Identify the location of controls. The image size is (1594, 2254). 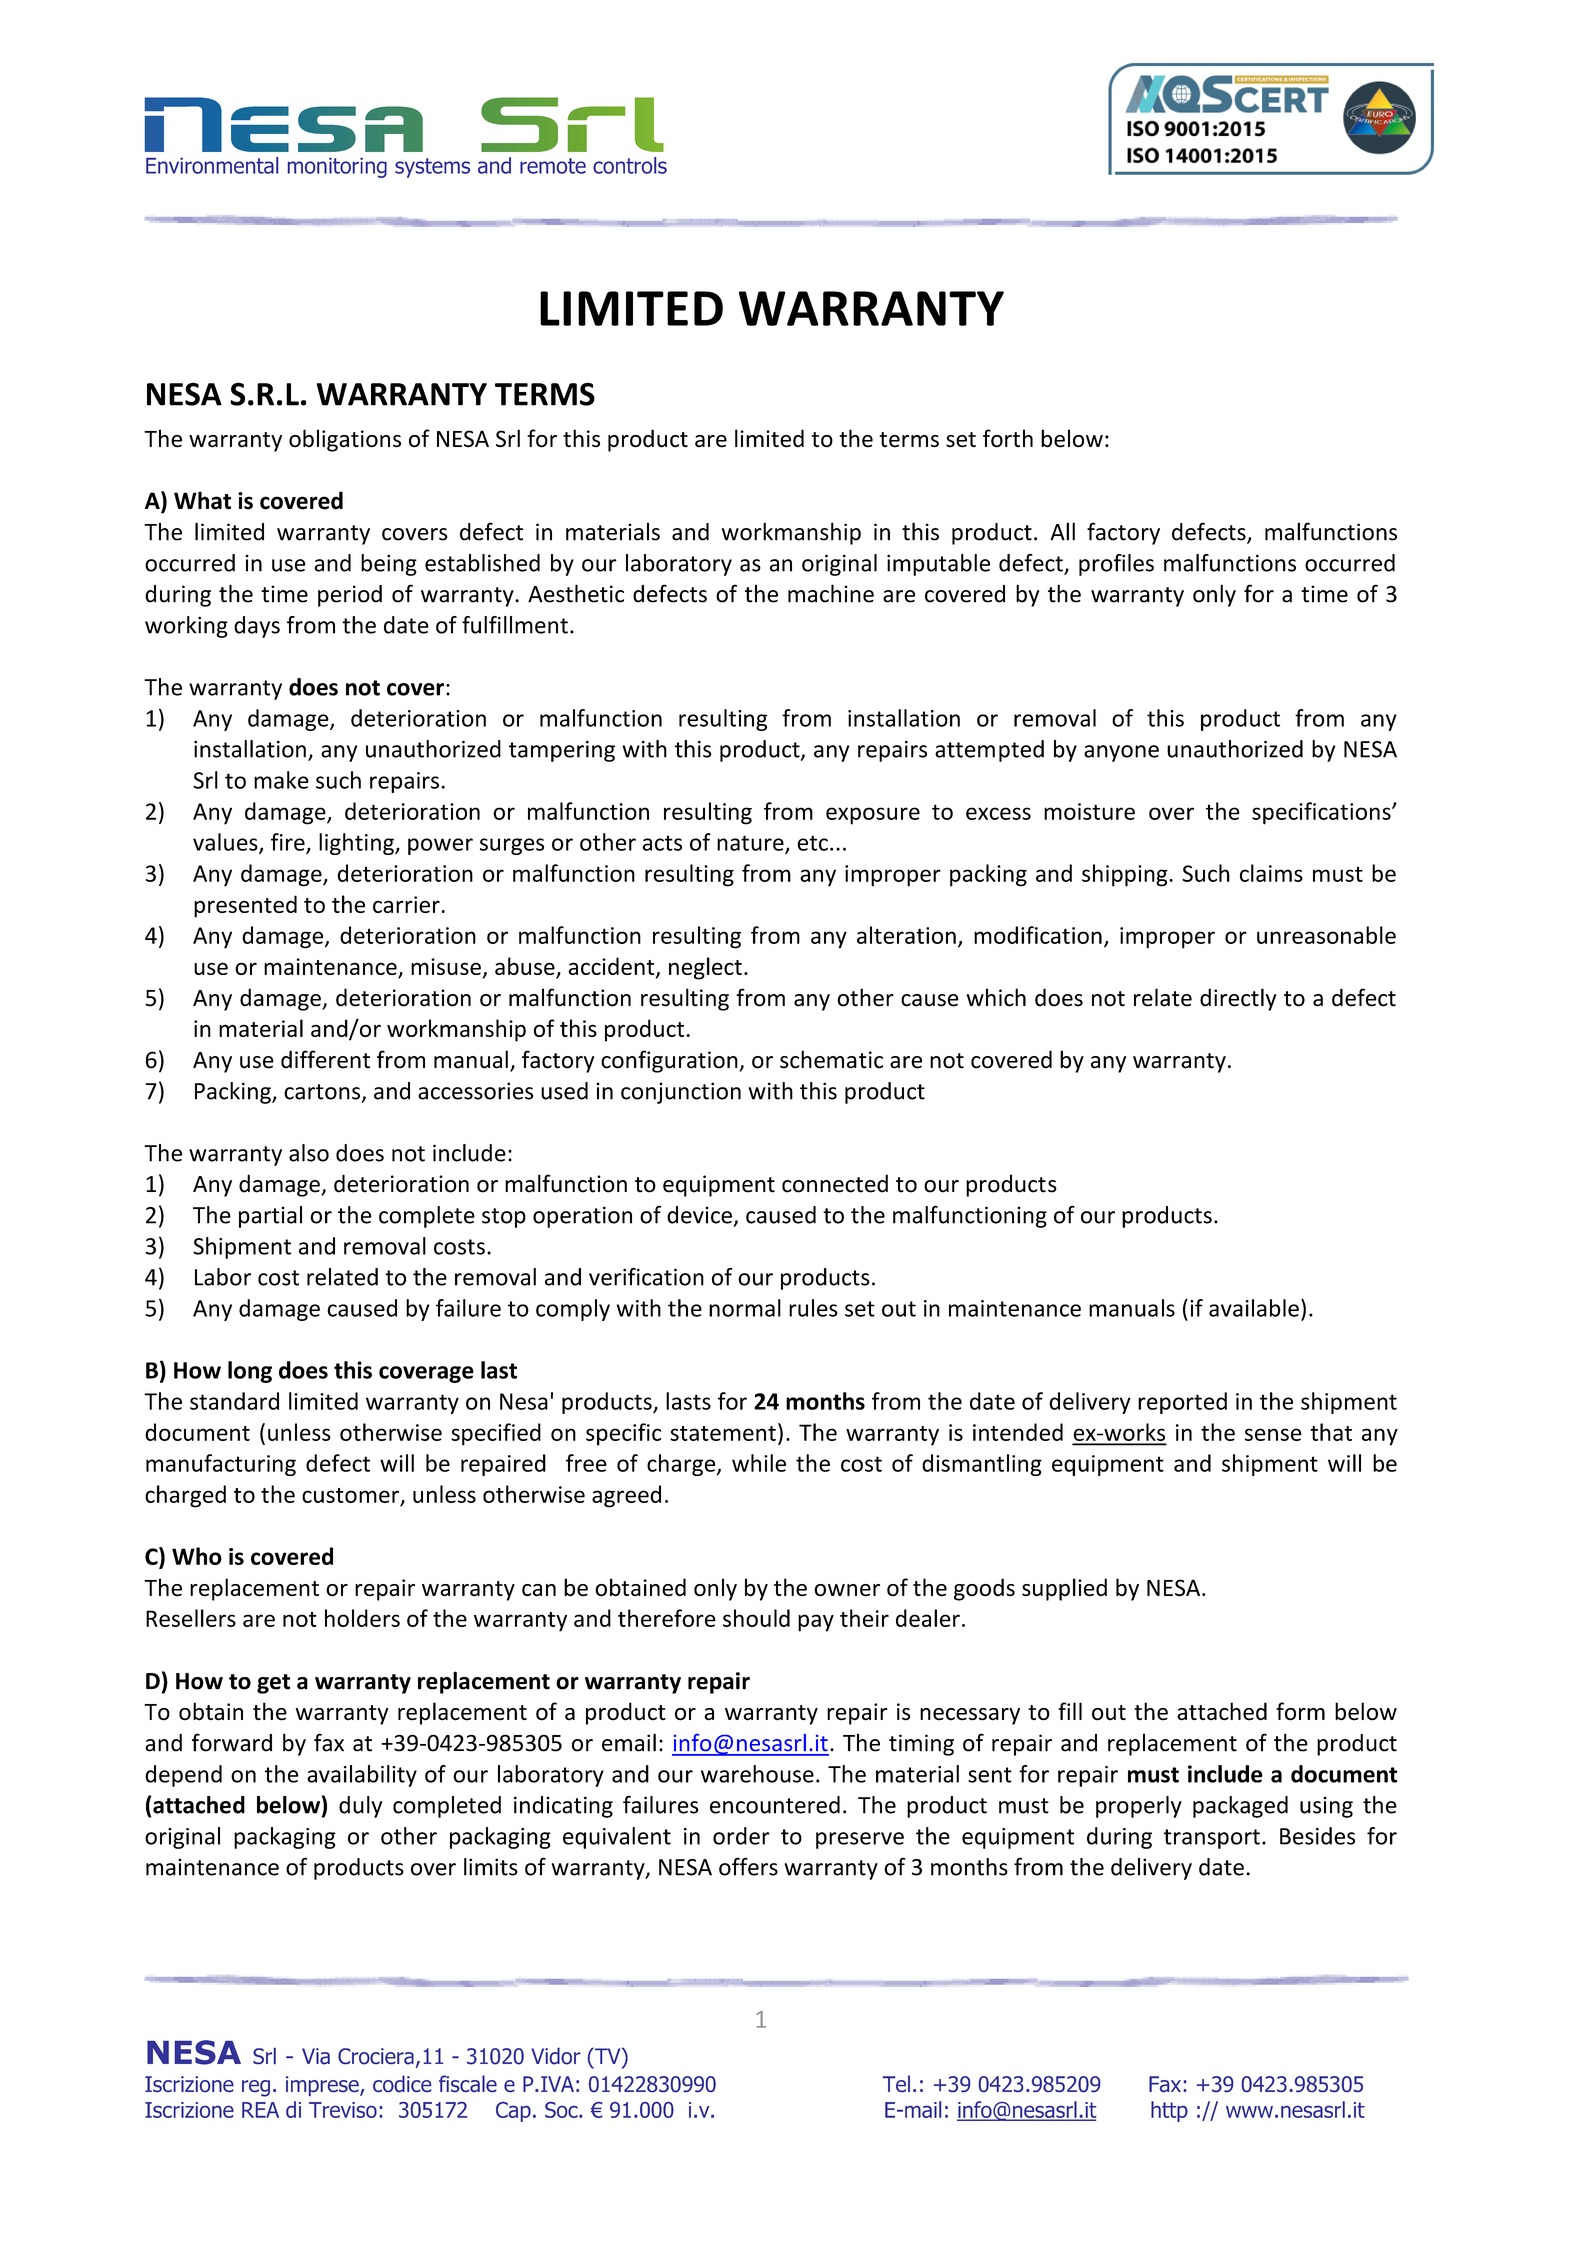
(630, 165).
